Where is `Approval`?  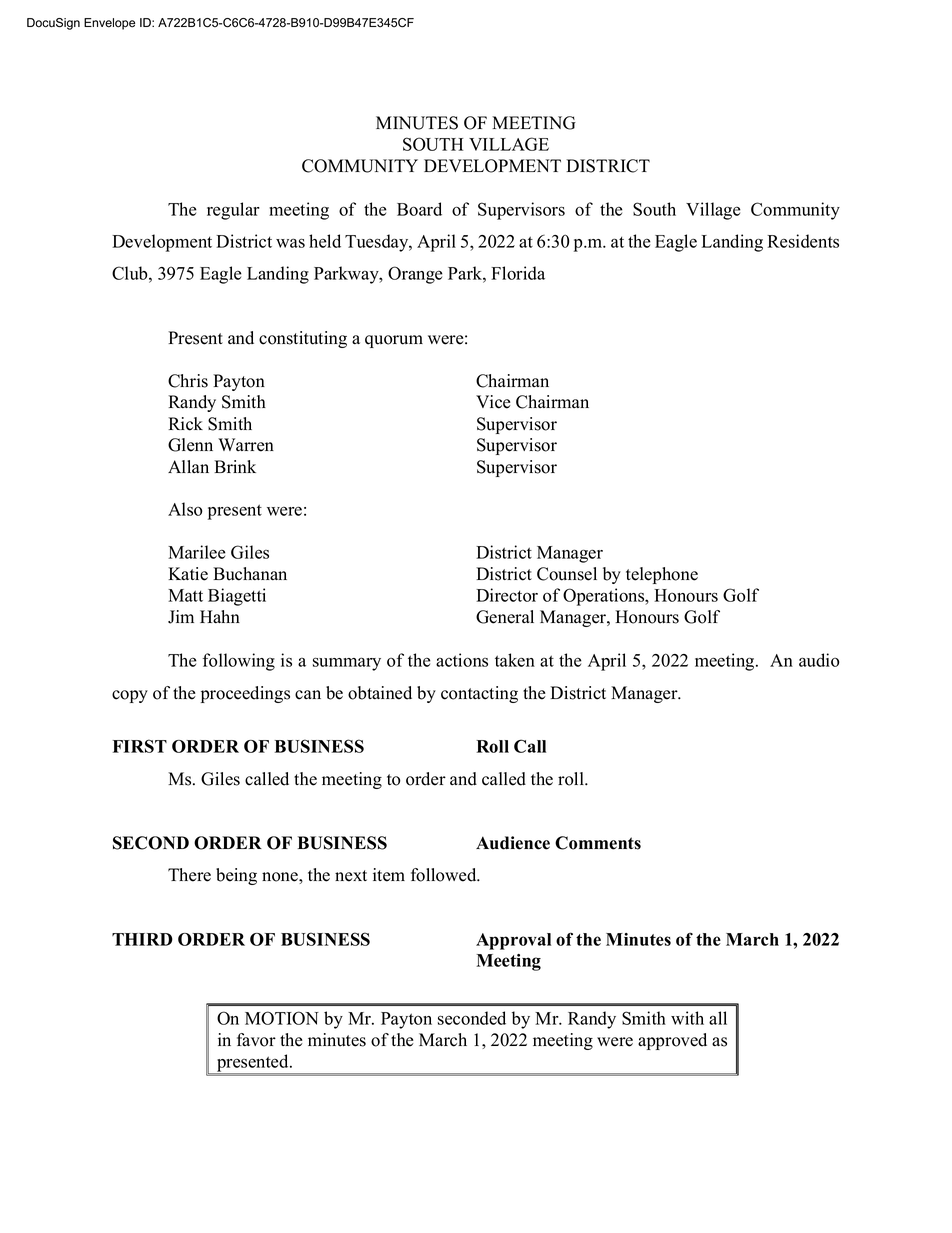 Approval is located at coordinates (513, 941).
